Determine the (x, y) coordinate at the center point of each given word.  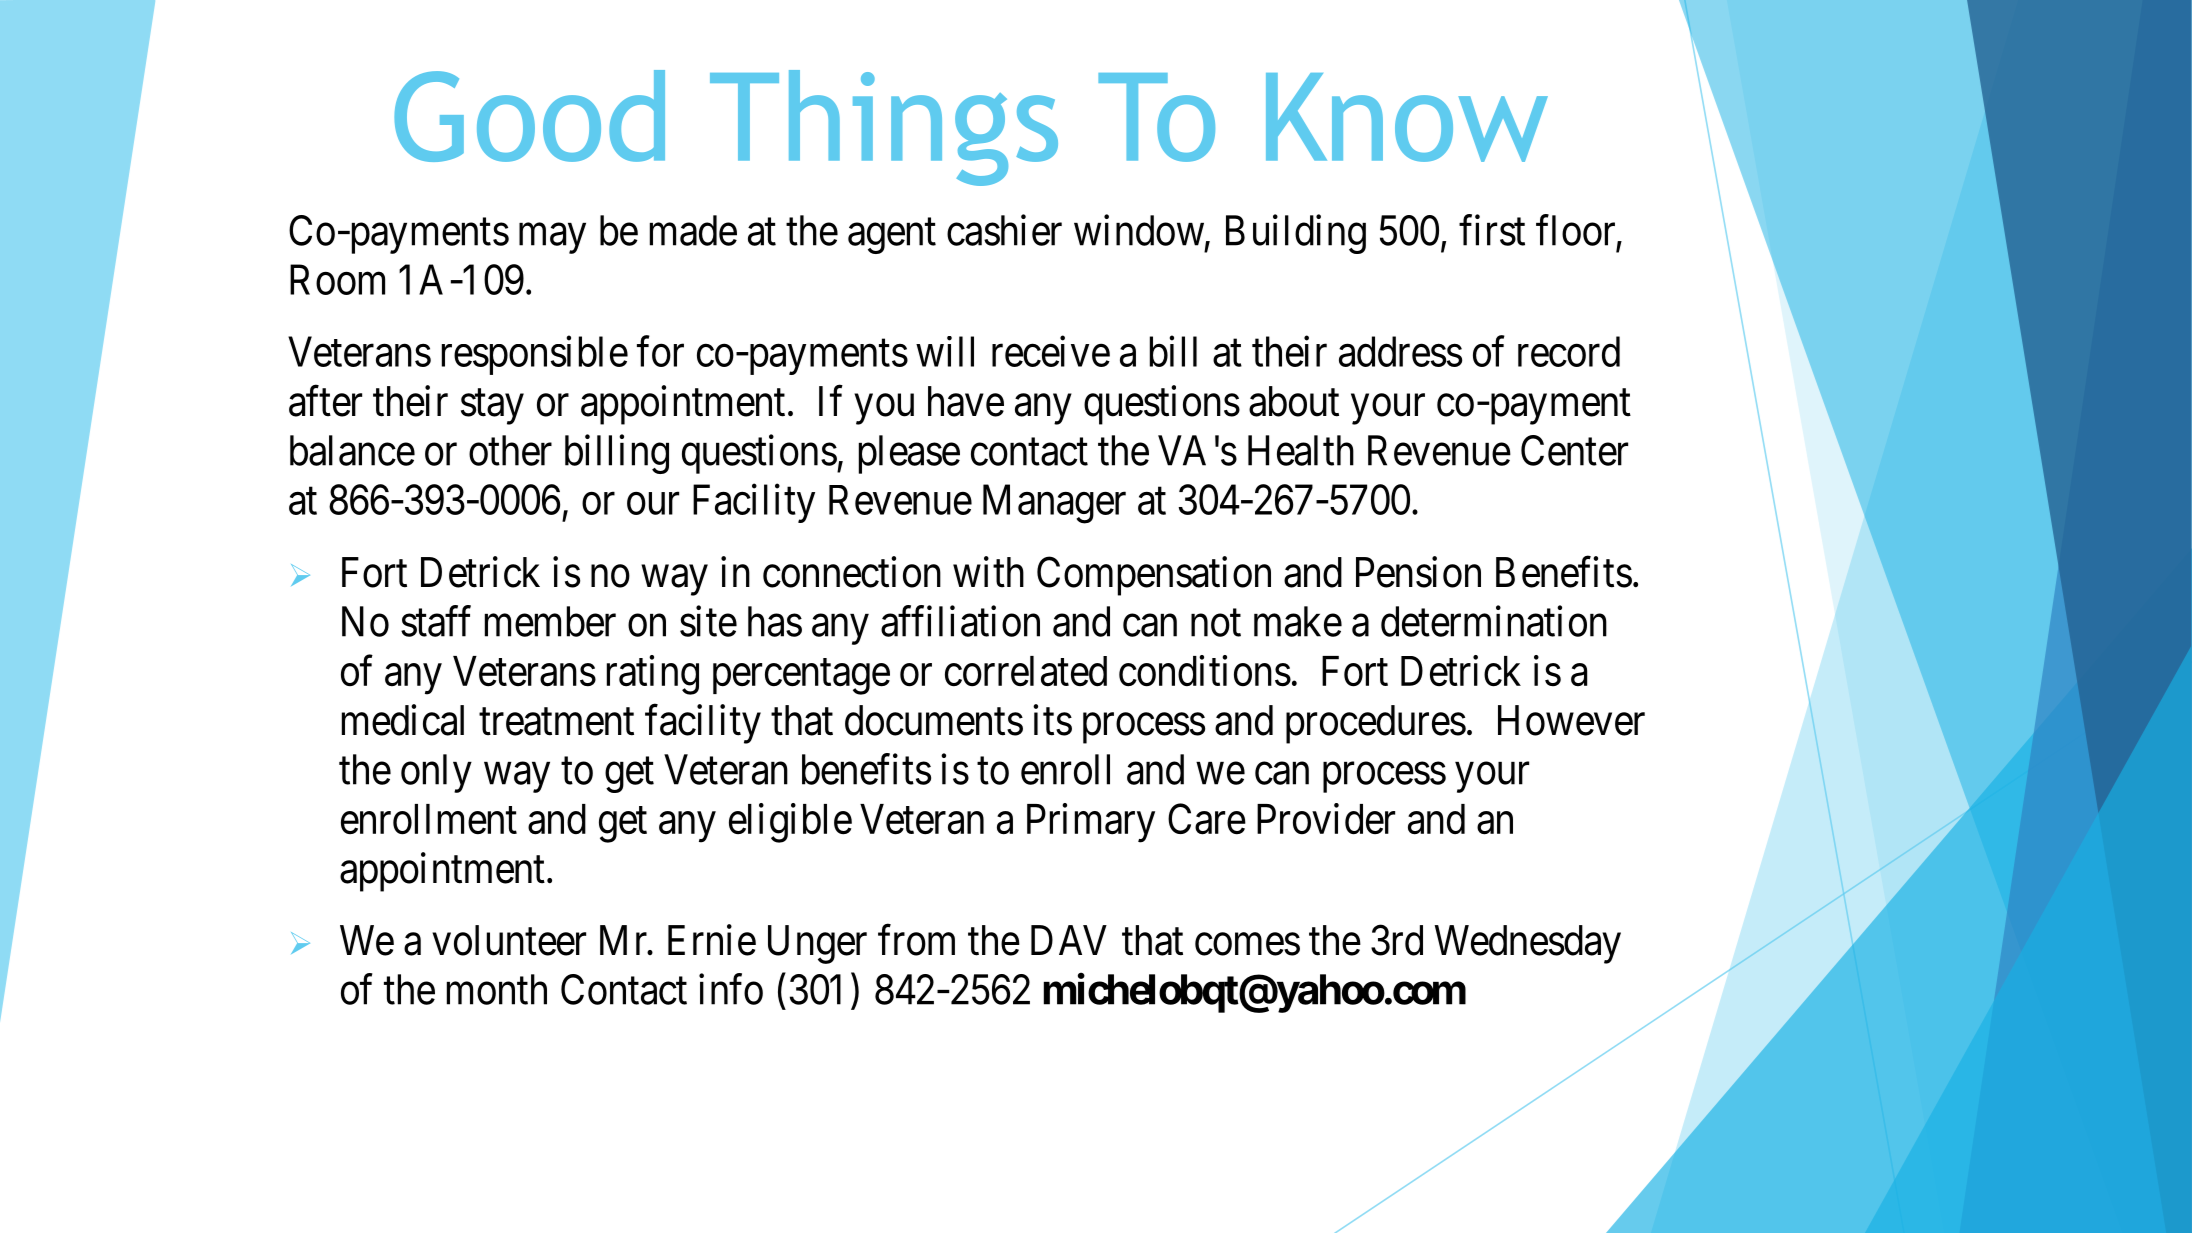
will (945, 351)
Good (529, 116)
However (1571, 720)
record (1569, 351)
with (988, 572)
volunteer (509, 940)
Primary (1091, 823)
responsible (535, 355)
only (436, 773)
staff (436, 621)
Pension (1418, 572)
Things (884, 128)
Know (1407, 117)
